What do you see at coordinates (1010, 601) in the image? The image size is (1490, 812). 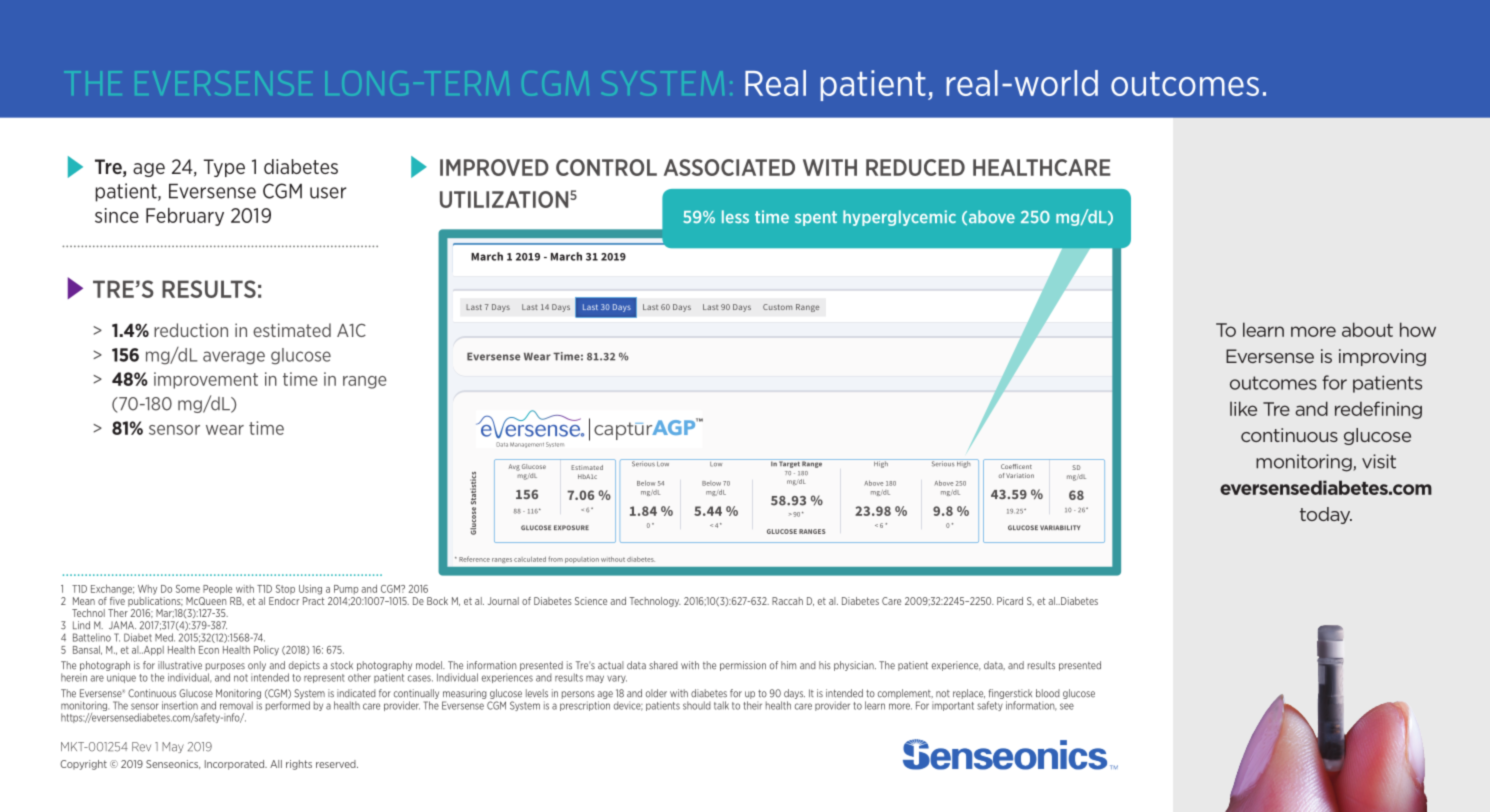 I see `Picard` at bounding box center [1010, 601].
